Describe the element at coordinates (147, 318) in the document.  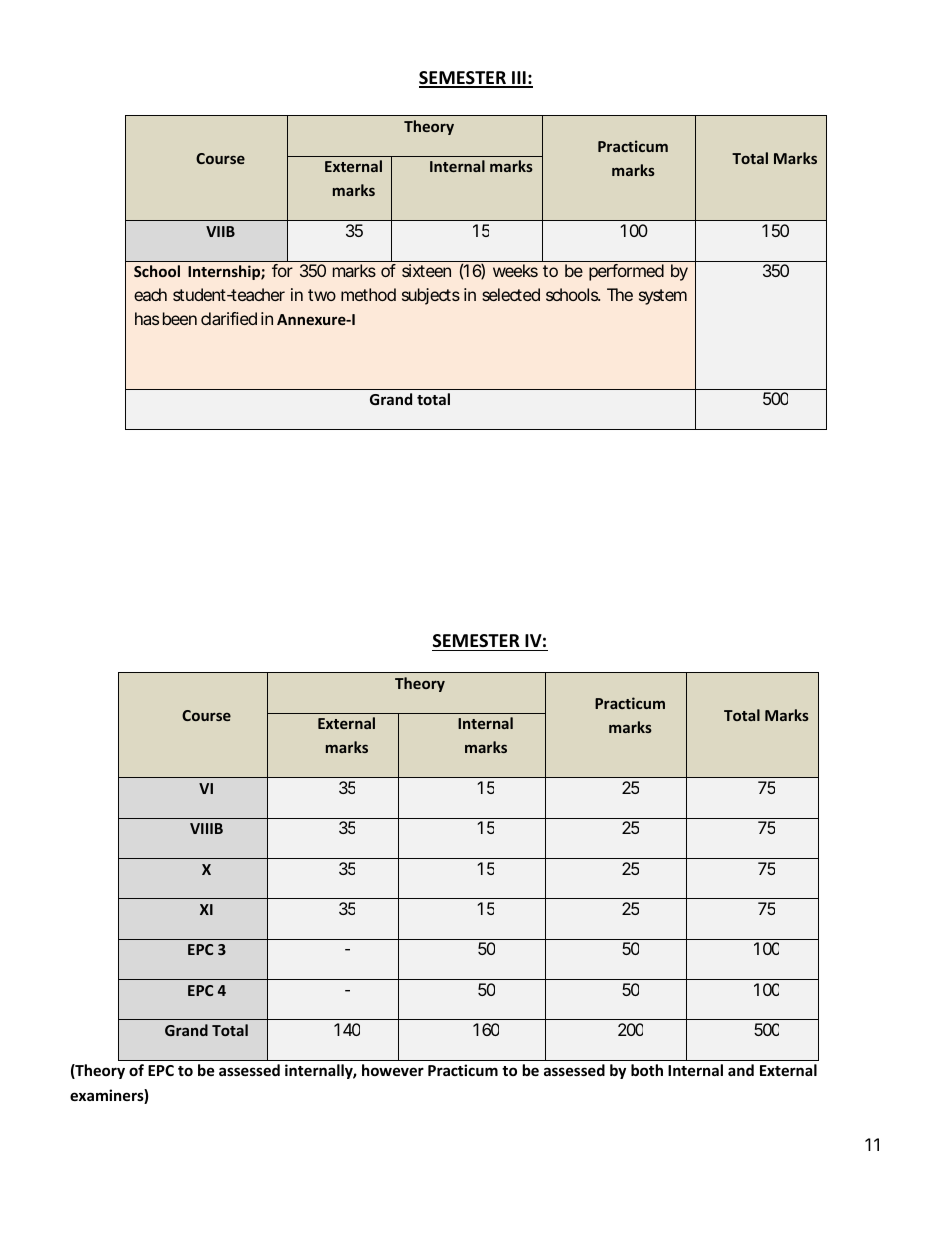
I see `has` at that location.
